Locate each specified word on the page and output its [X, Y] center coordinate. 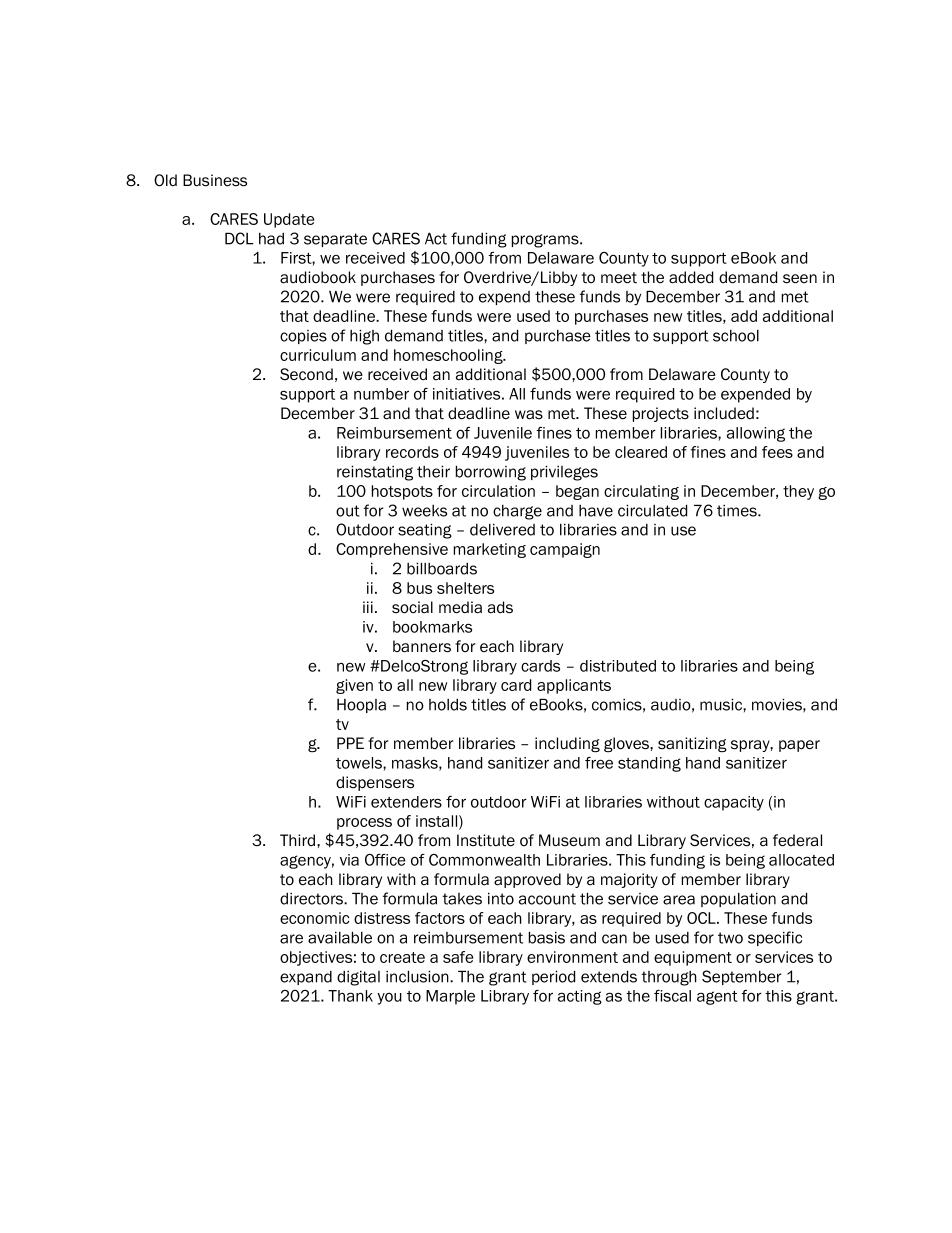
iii [368, 607]
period [553, 977]
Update [289, 220]
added [691, 277]
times [738, 511]
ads [500, 607]
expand [306, 978]
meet [619, 278]
